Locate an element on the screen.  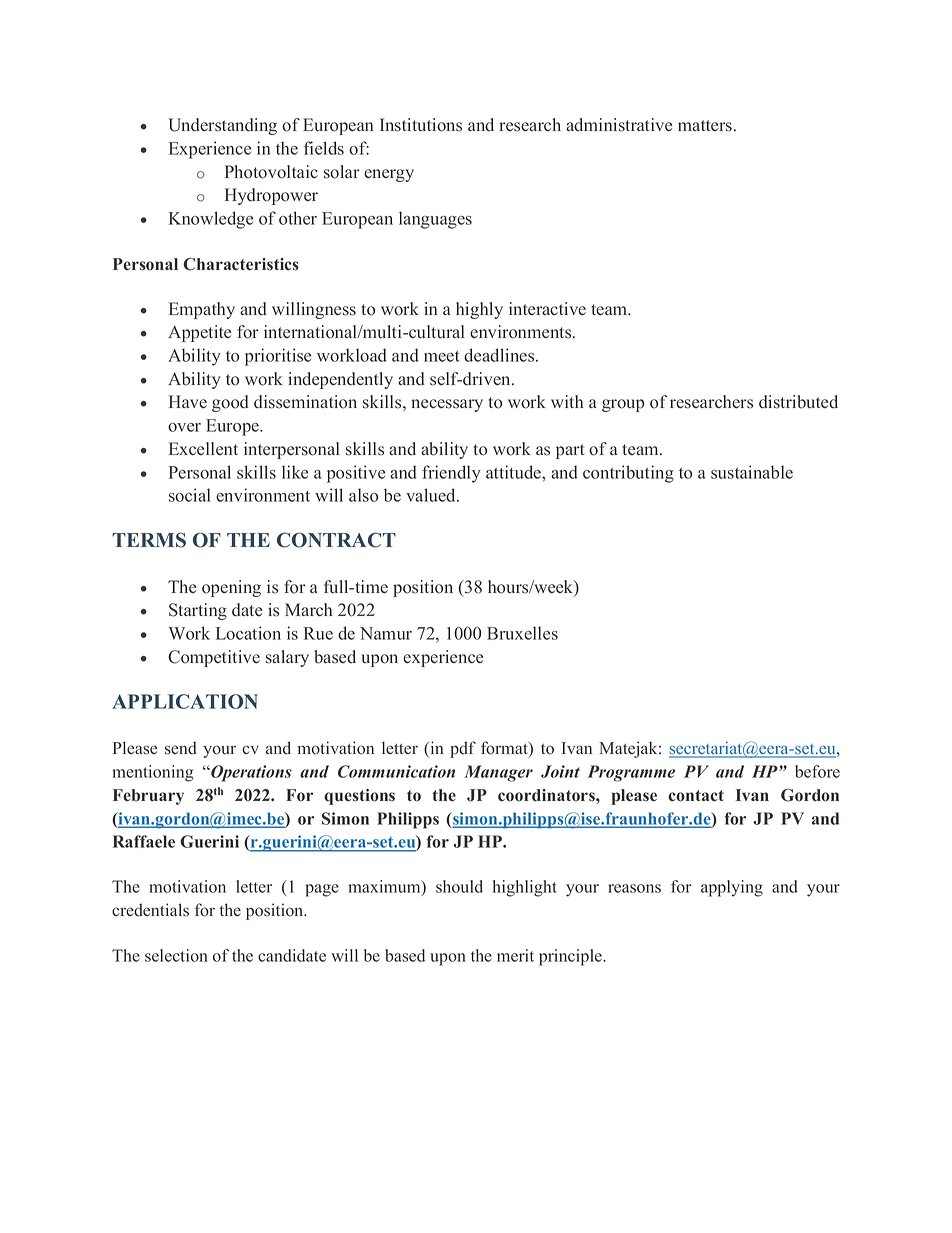
applying is located at coordinates (732, 888).
